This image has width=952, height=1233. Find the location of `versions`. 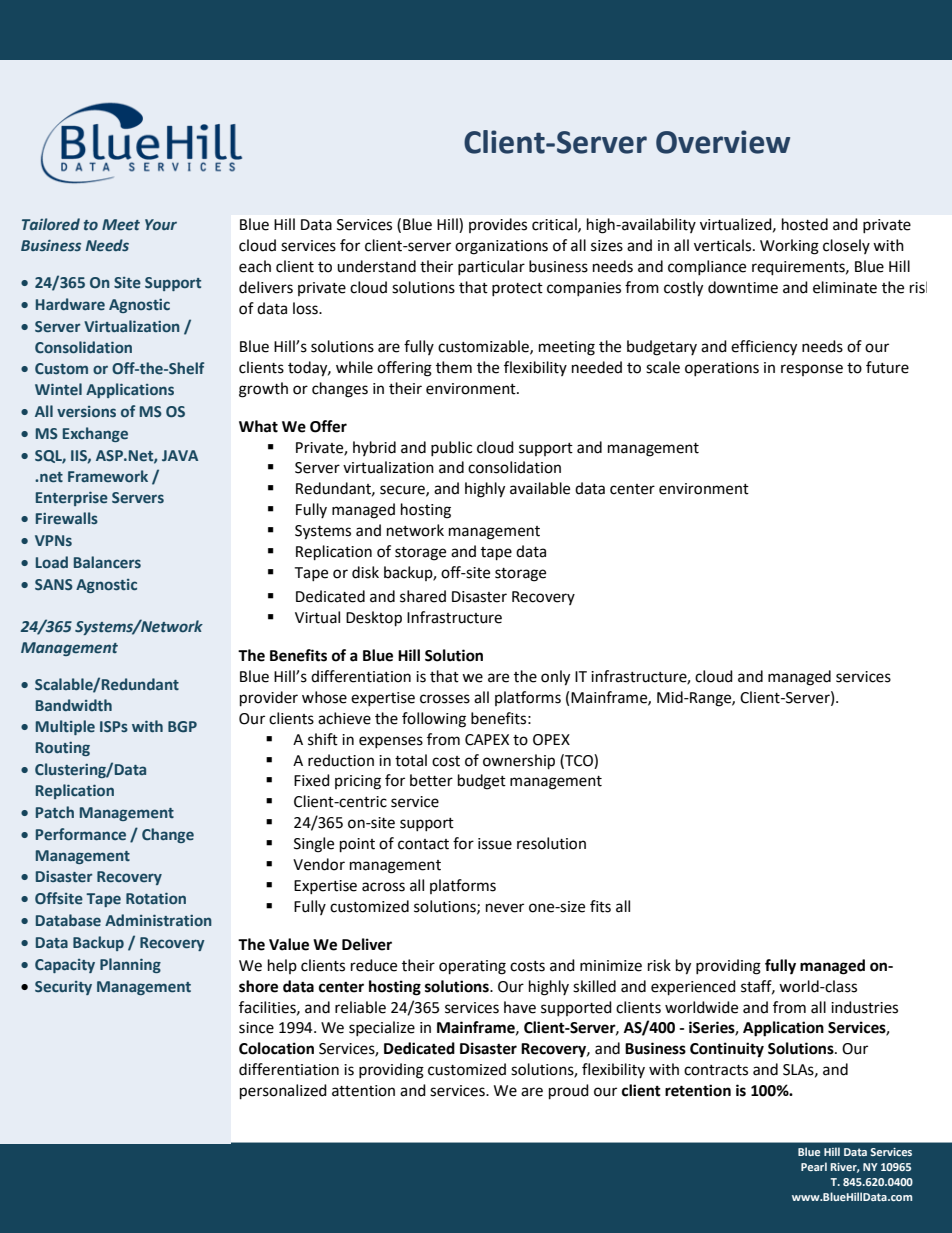

versions is located at coordinates (86, 411).
